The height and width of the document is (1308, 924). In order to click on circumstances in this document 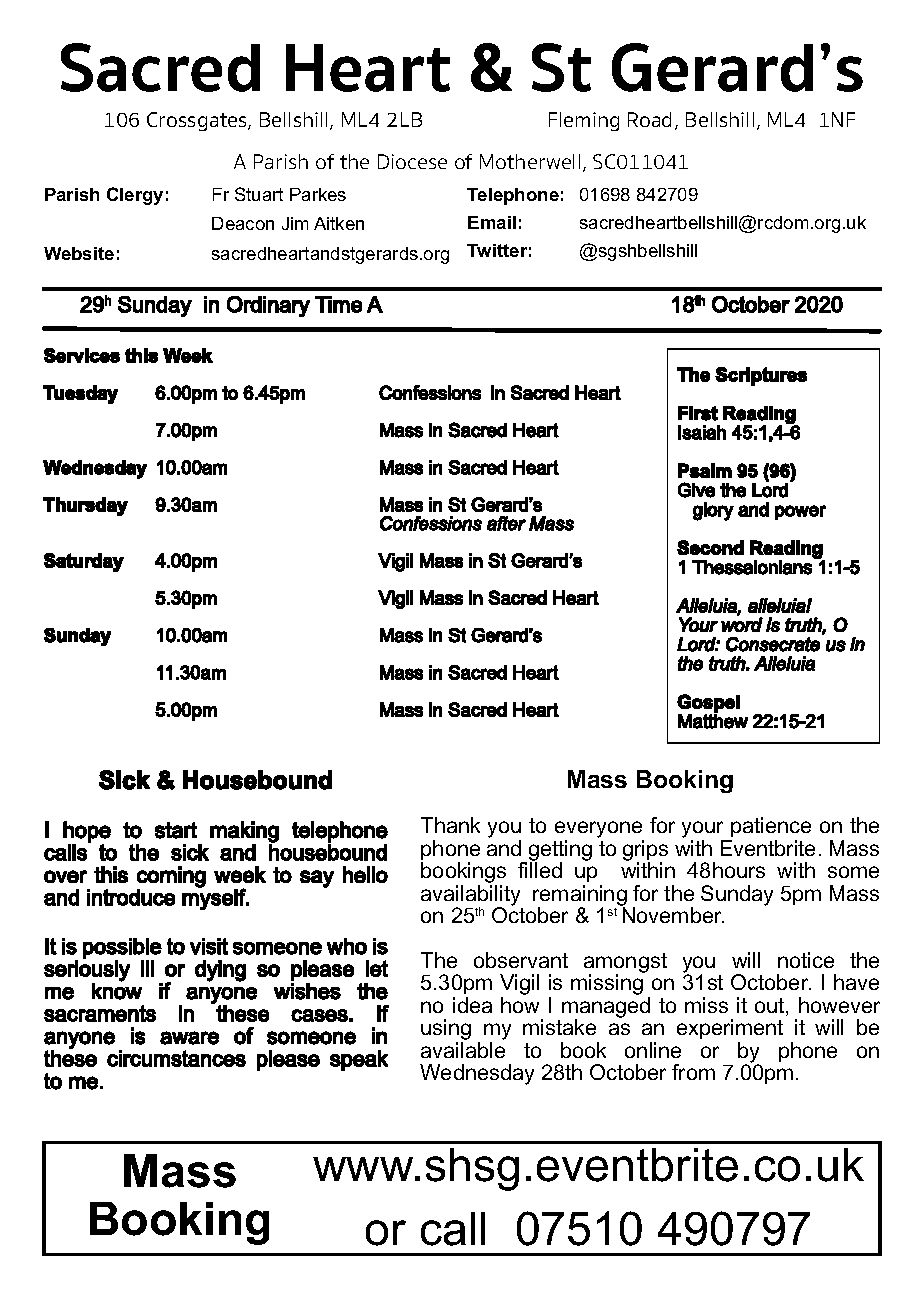, I will do `click(176, 1058)`.
